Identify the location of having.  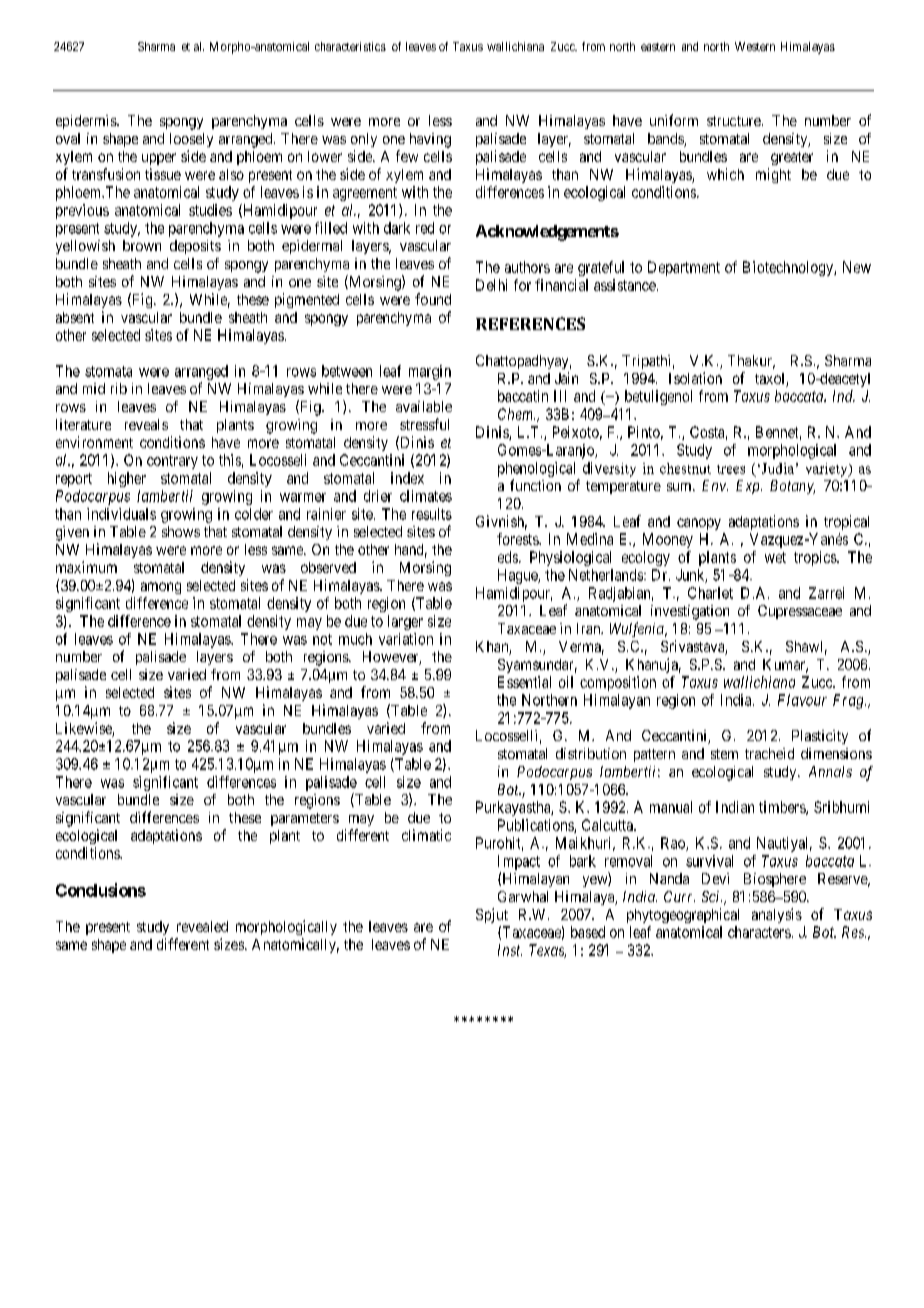
(430, 140).
